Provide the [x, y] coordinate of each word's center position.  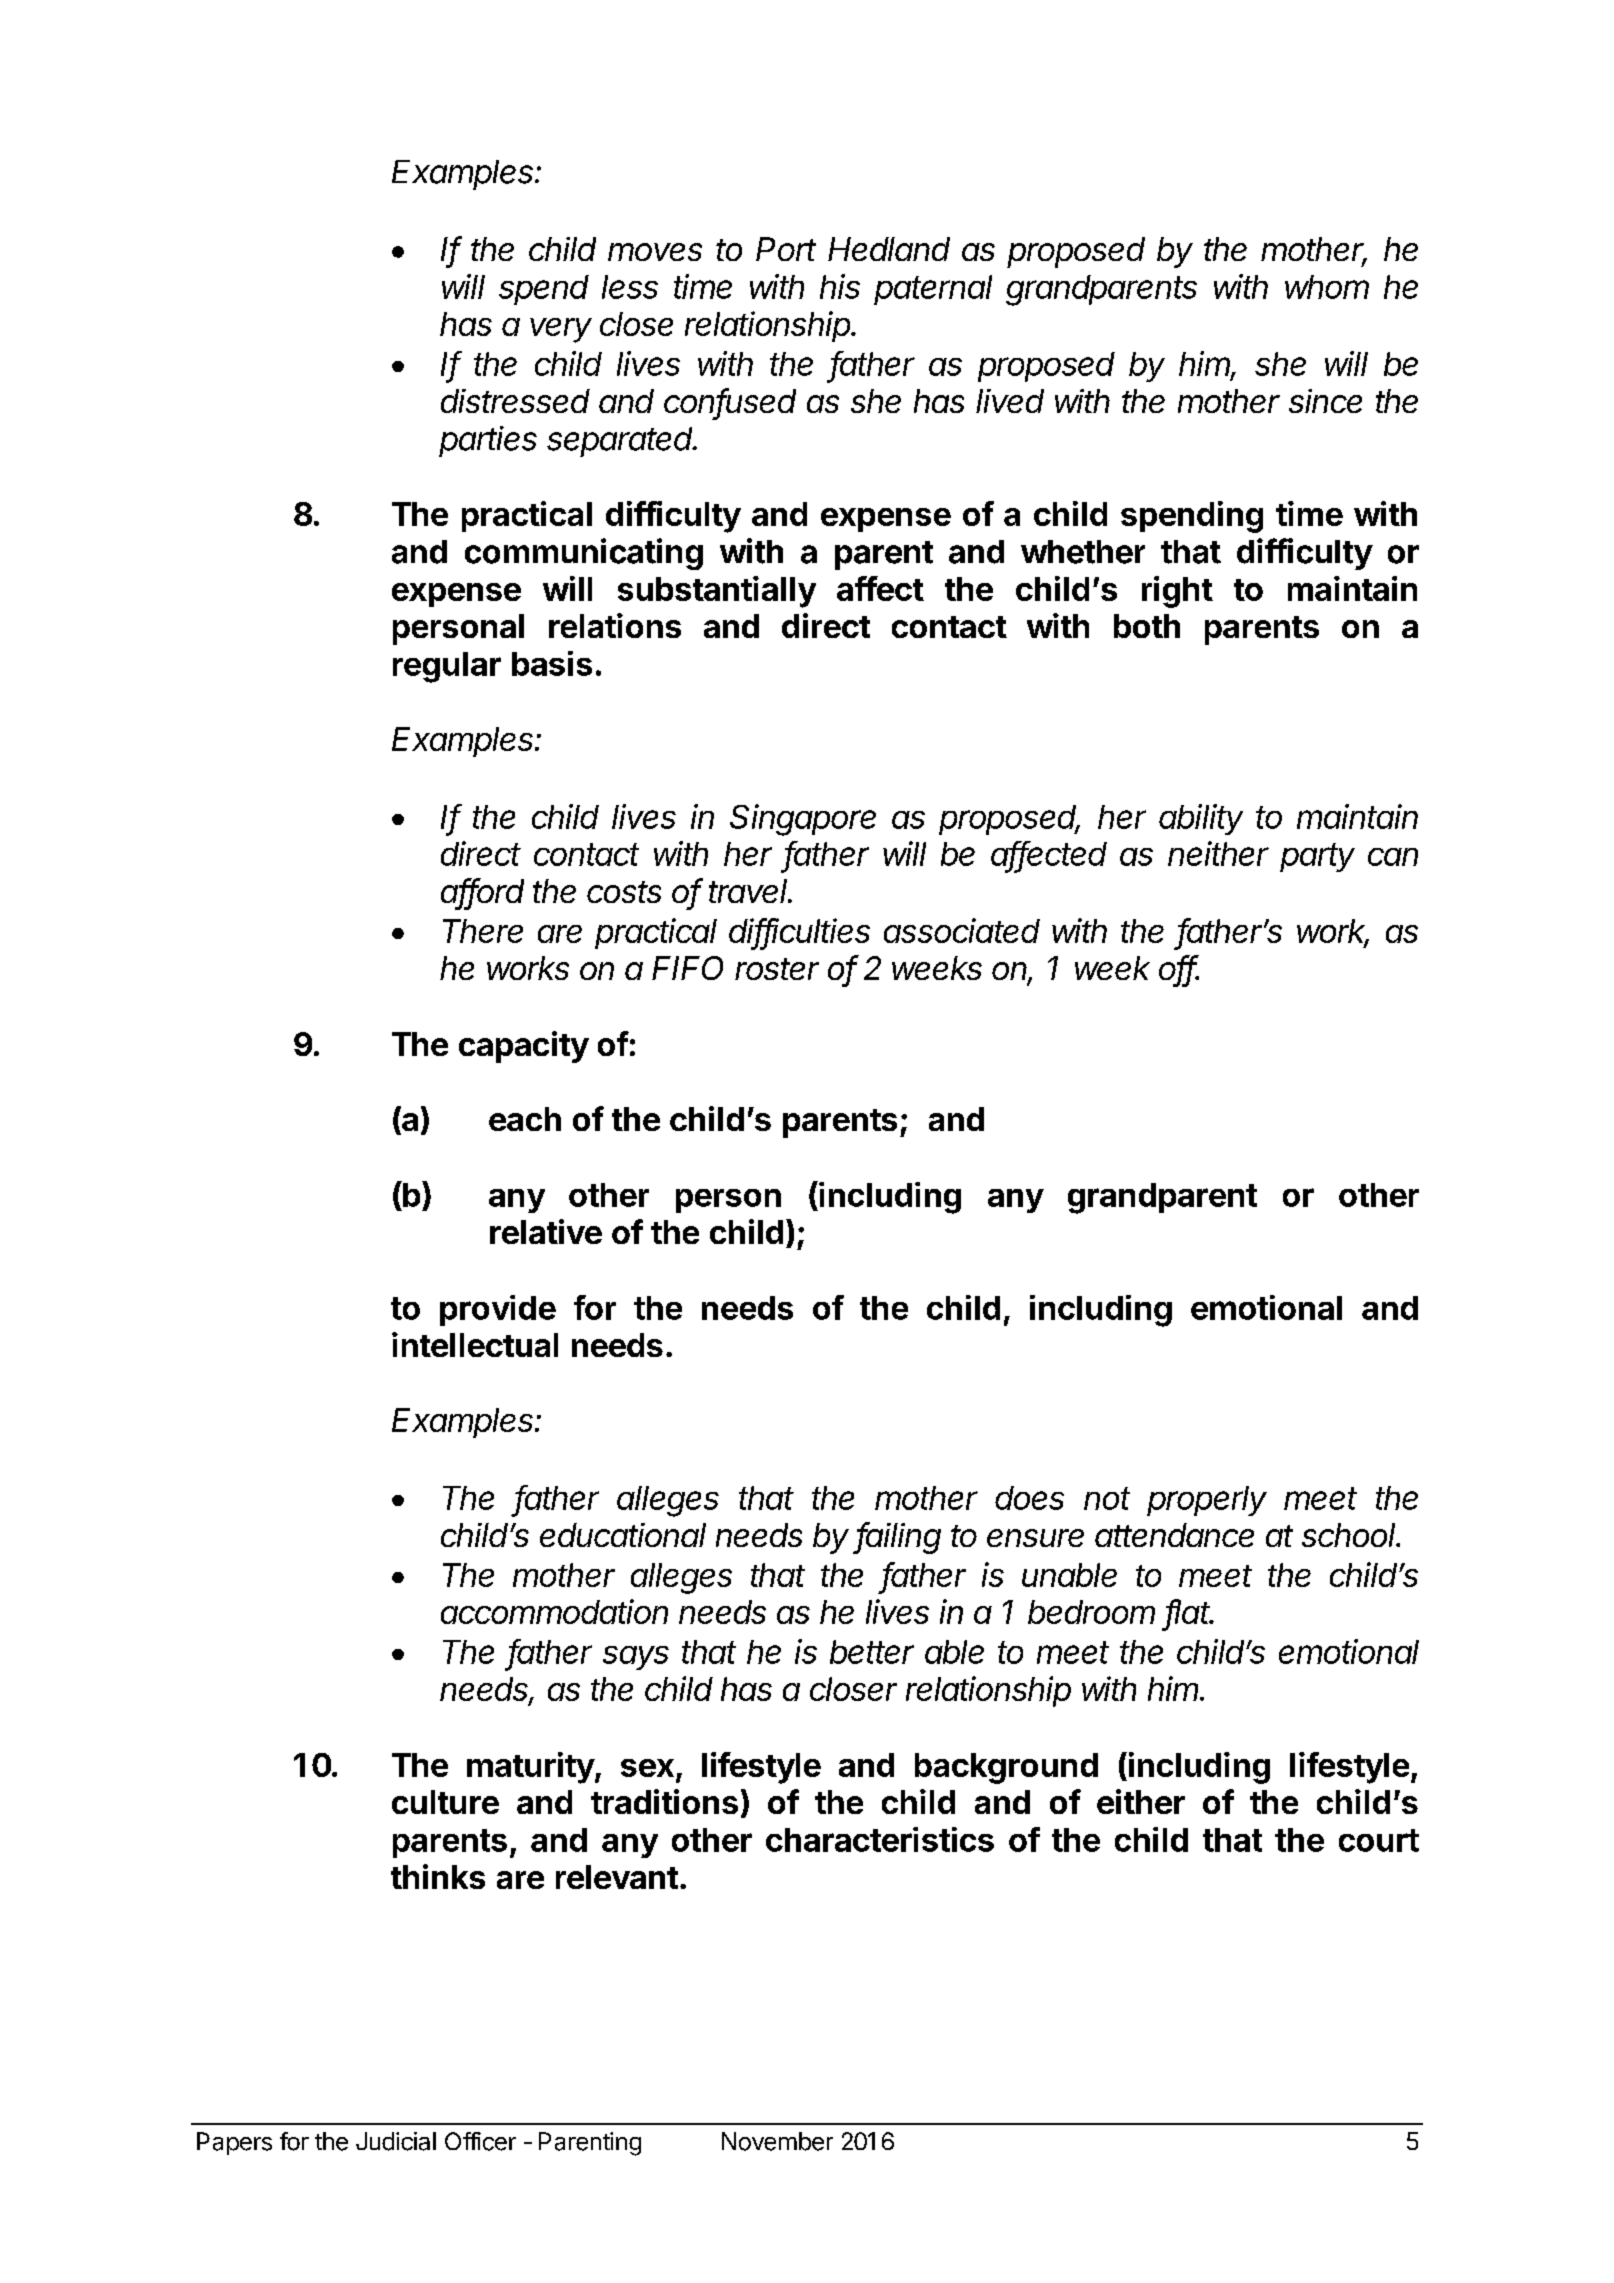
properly [1207, 1501]
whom [1327, 287]
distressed [515, 401]
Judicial [396, 2141]
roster [777, 969]
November [777, 2141]
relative [546, 1231]
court [1379, 1840]
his [840, 286]
